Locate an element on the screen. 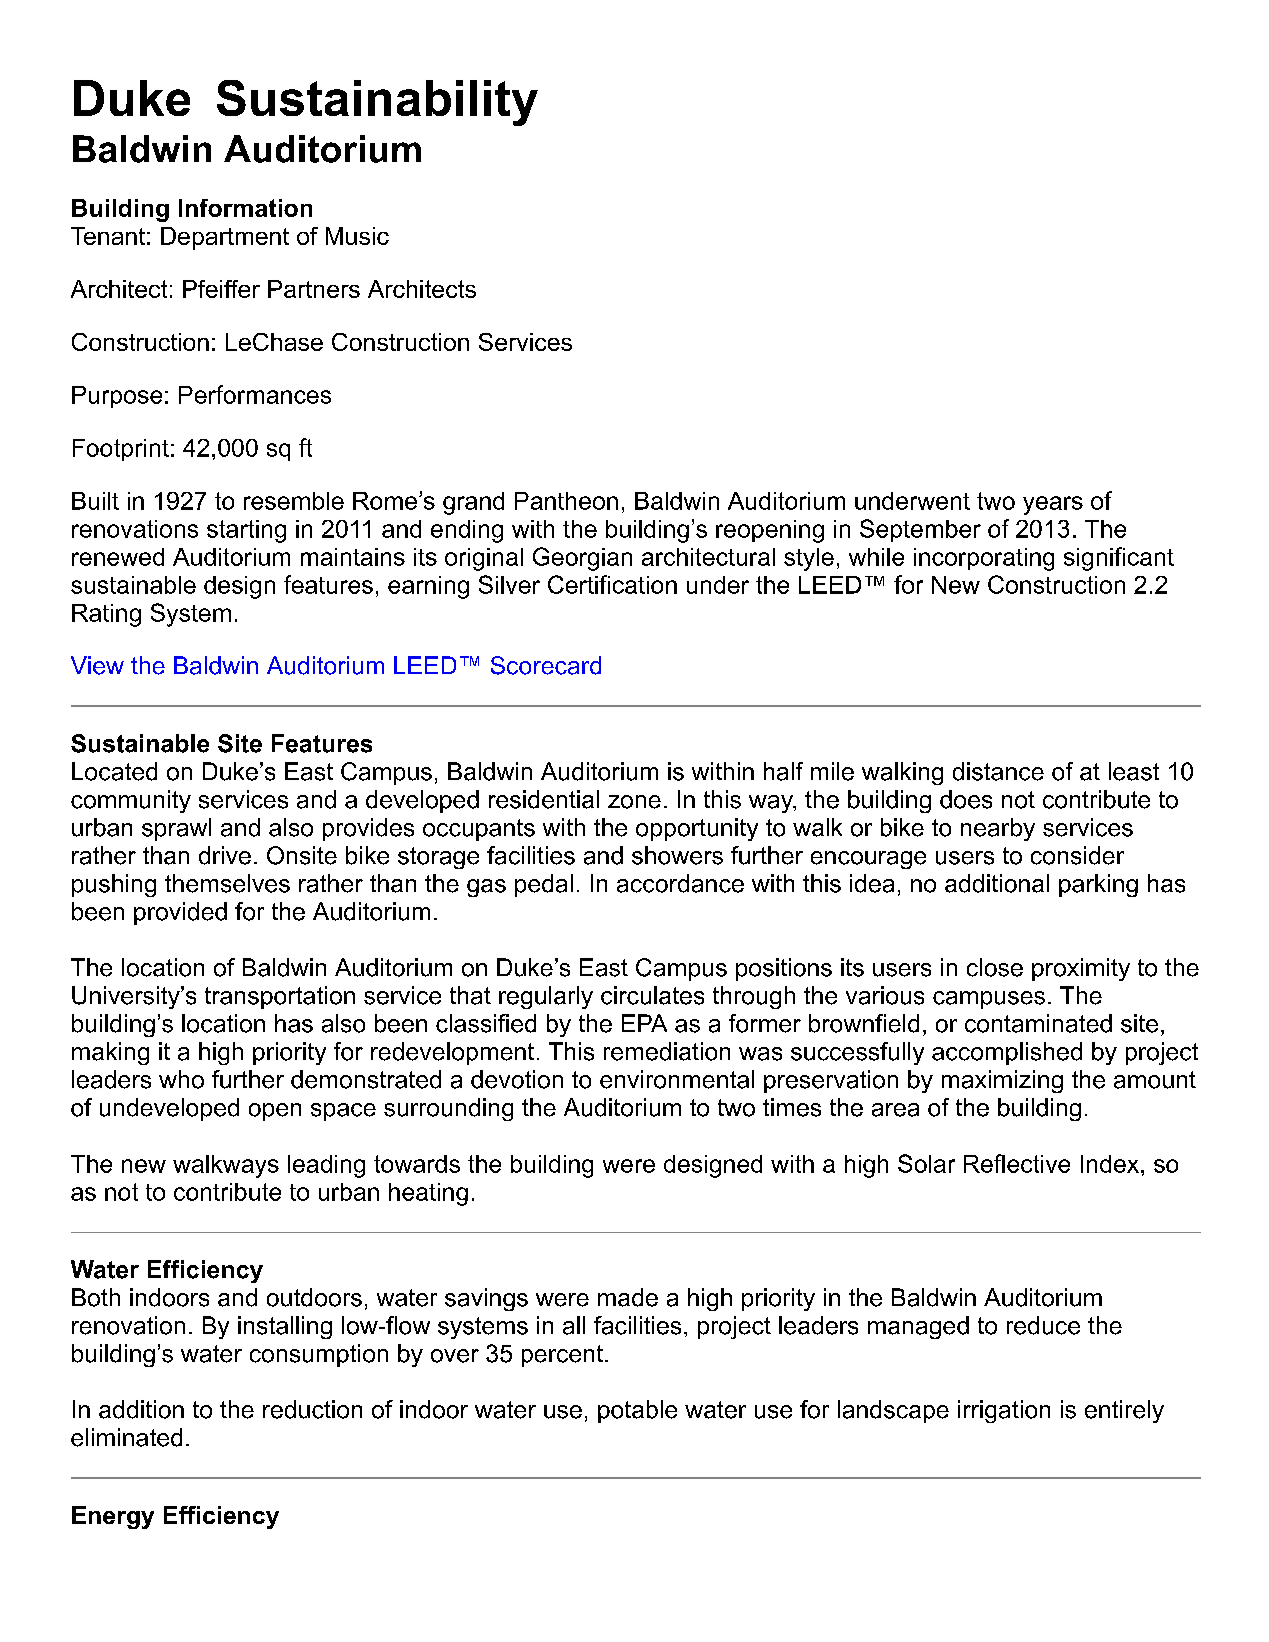 The height and width of the screenshot is (1642, 1269). zone is located at coordinates (634, 802).
